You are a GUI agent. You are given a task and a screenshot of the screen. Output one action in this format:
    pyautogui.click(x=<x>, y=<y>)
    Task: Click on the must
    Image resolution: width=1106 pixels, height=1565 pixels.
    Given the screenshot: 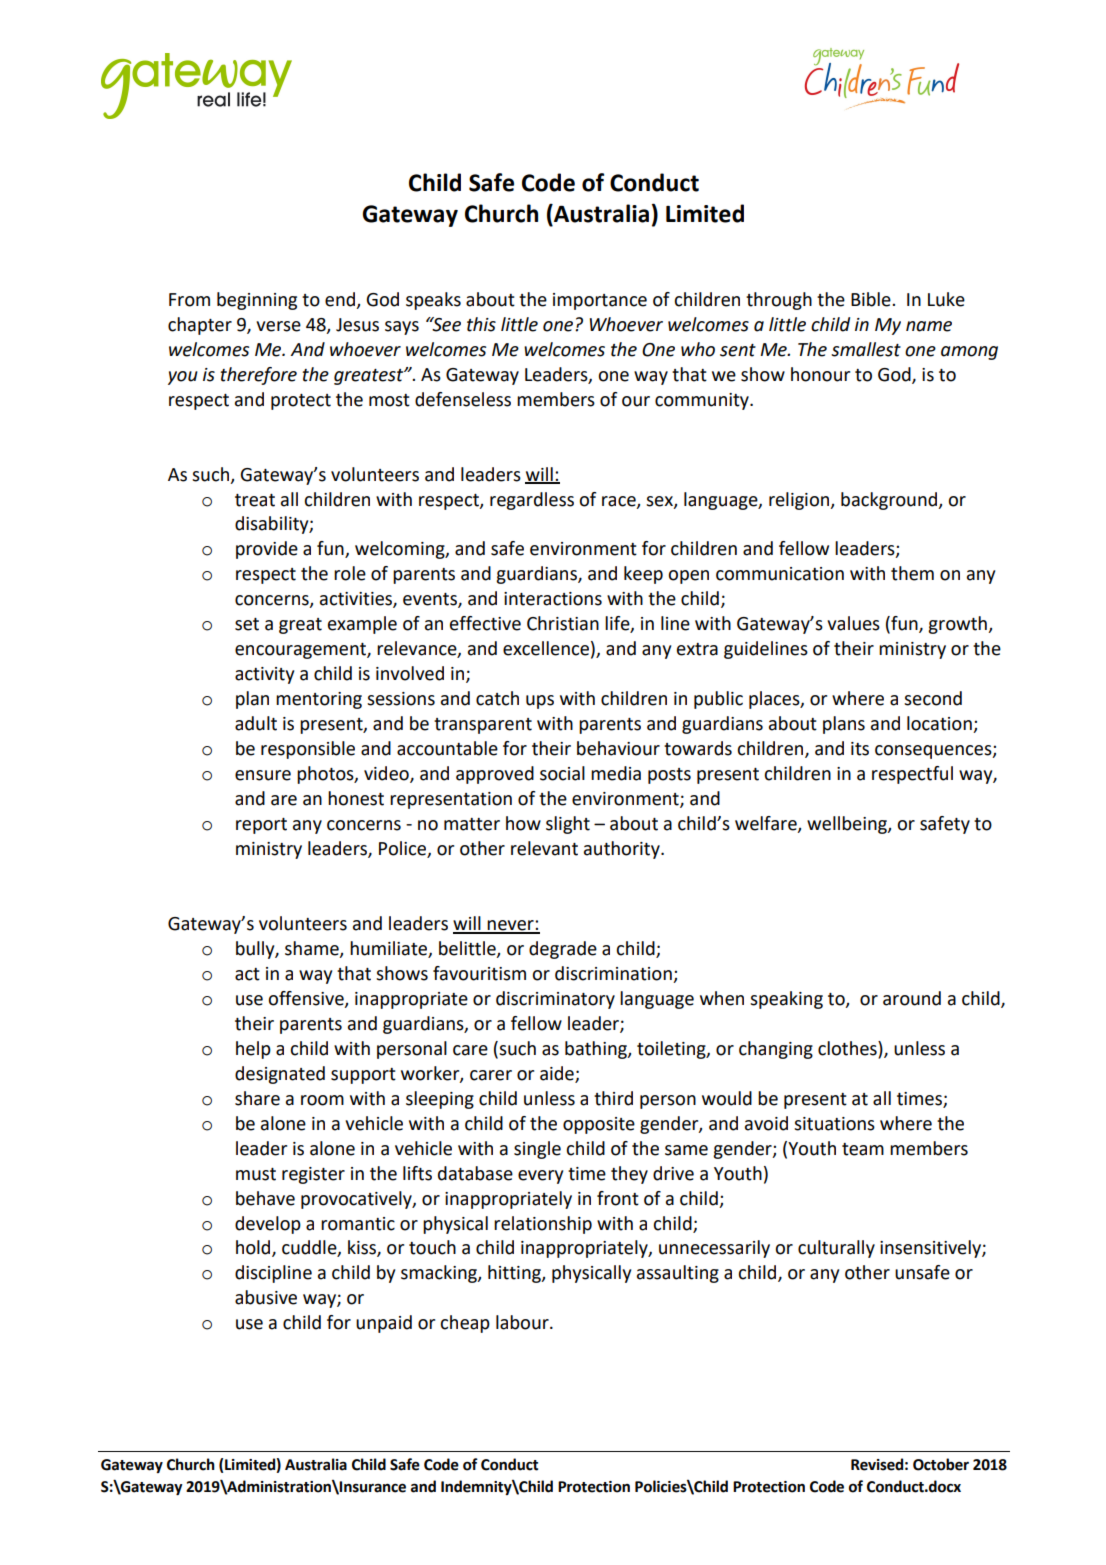 What is the action you would take?
    pyautogui.click(x=256, y=1174)
